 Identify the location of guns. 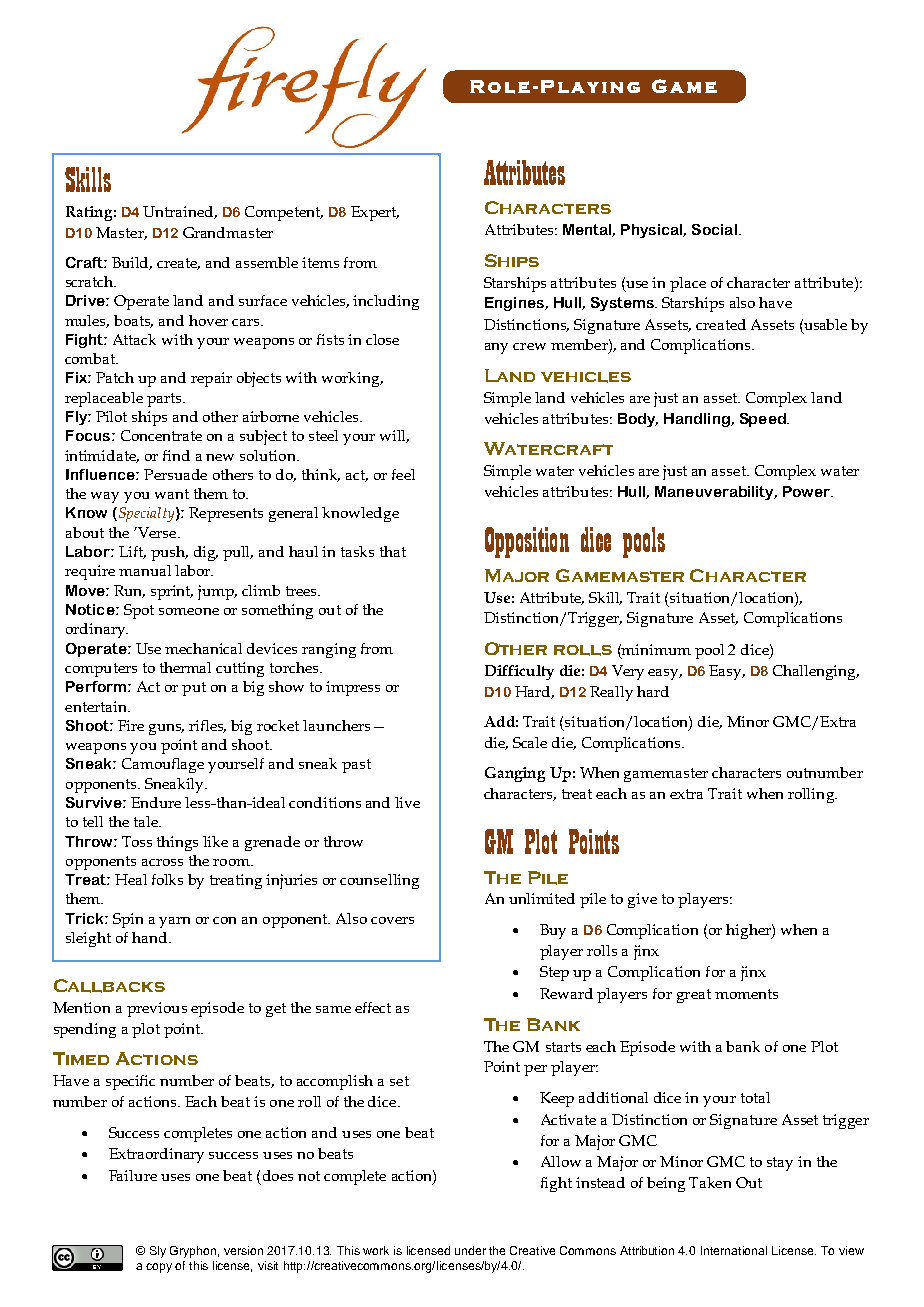
(166, 729).
